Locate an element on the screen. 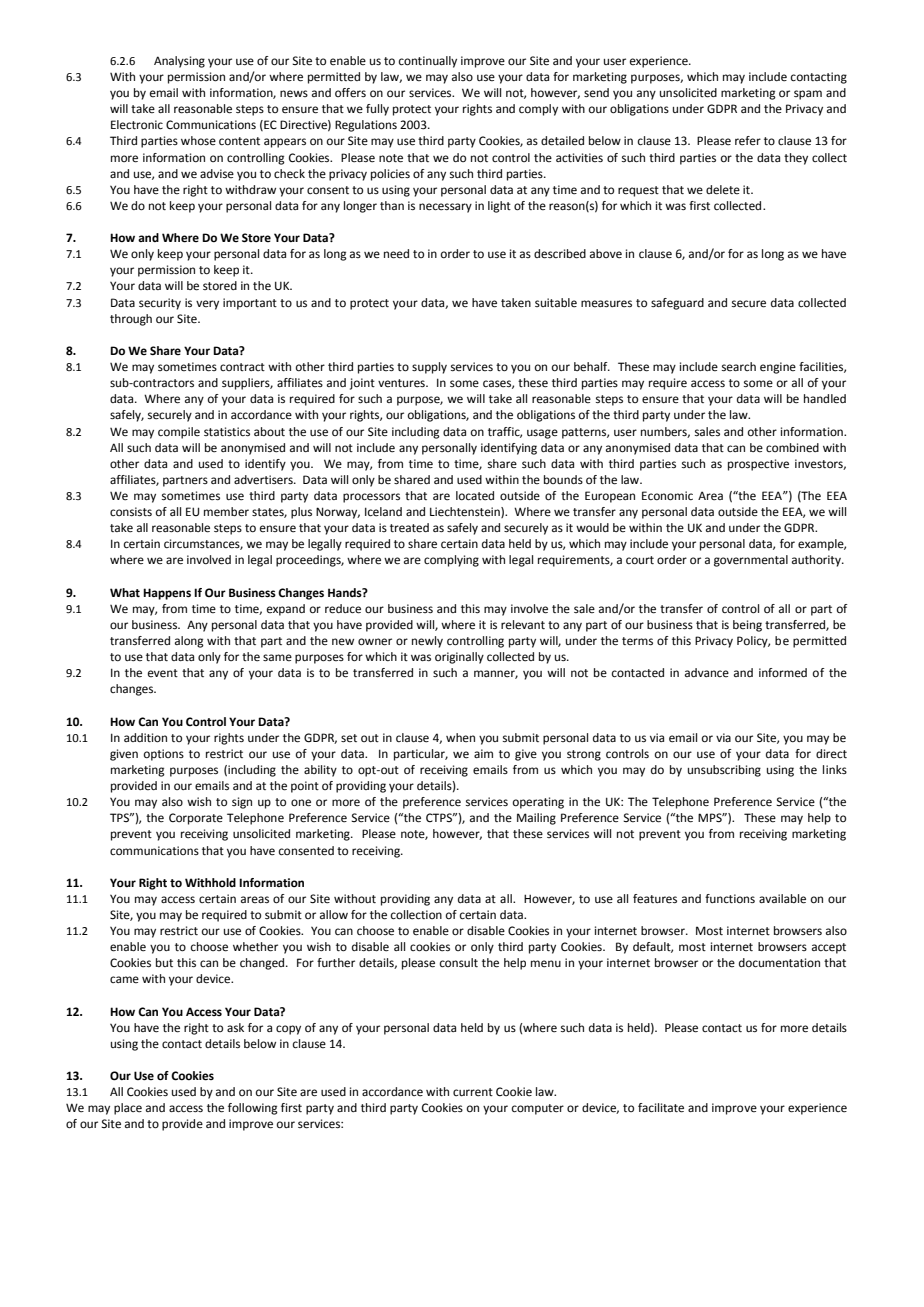 The width and height of the screenshot is (924, 1307). Analysing is located at coordinates (179, 62).
